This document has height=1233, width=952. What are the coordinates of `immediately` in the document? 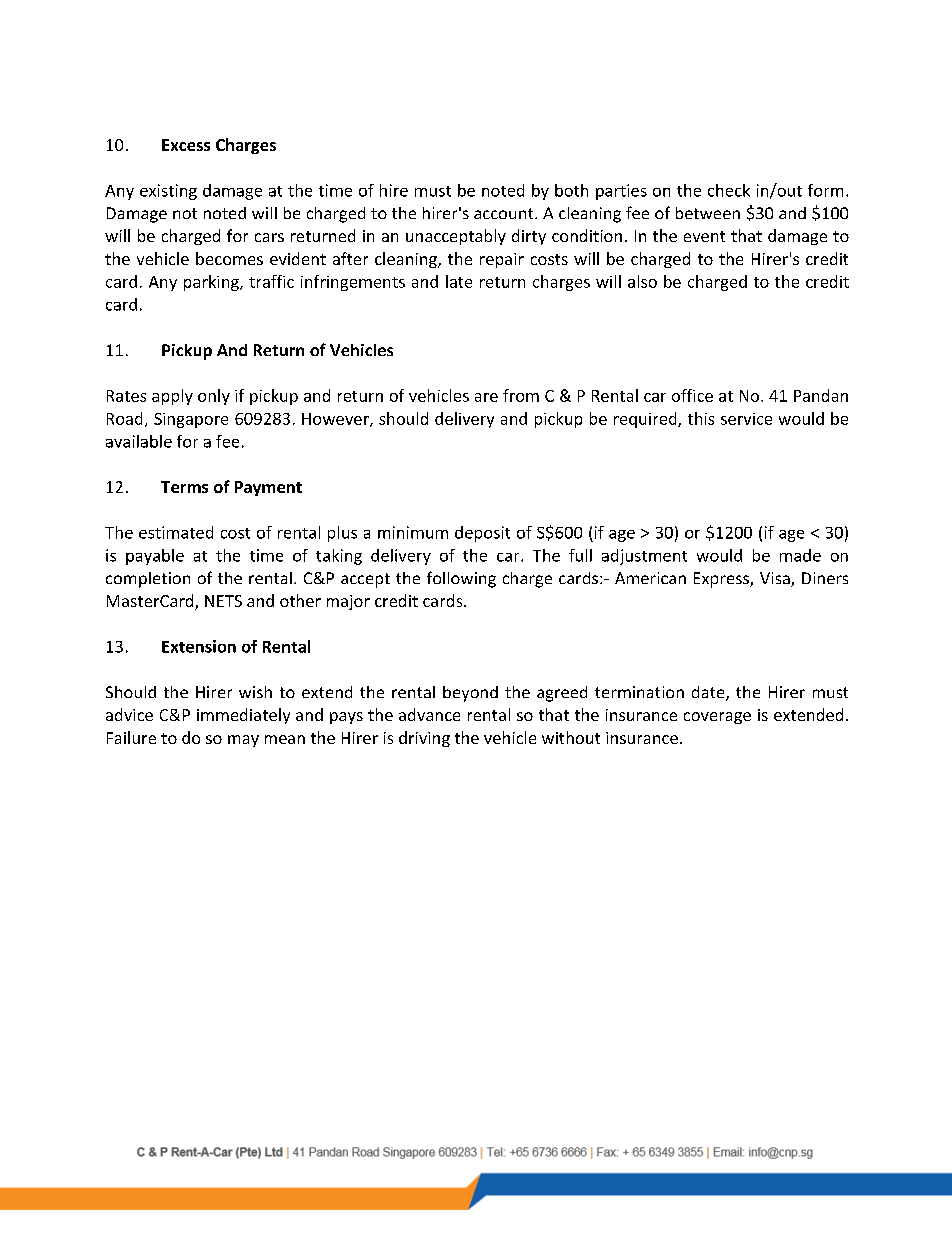 It's located at (243, 716).
